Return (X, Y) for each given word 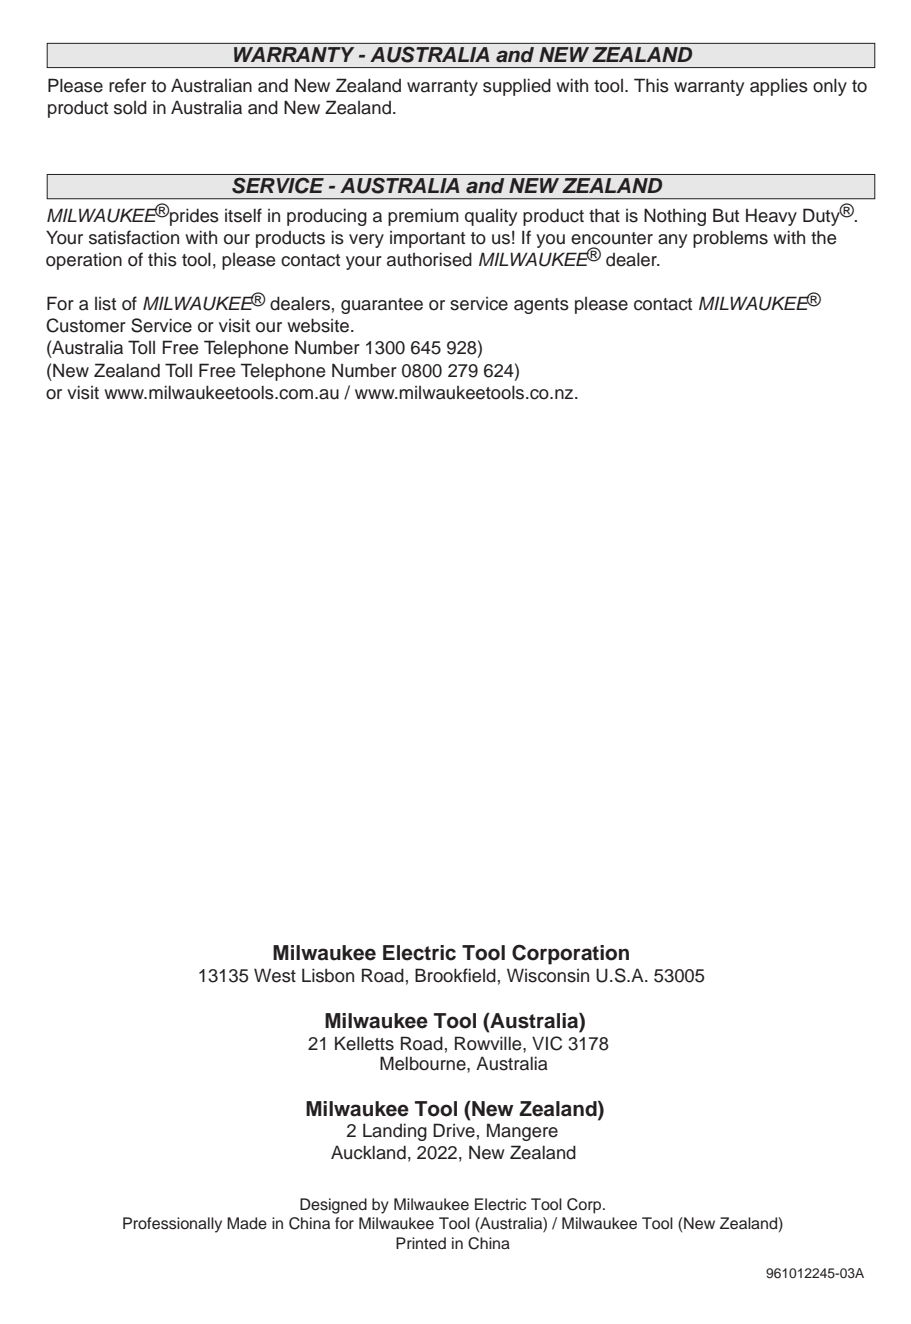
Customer (86, 325)
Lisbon (328, 975)
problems (730, 239)
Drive (454, 1130)
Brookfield (455, 975)
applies (779, 87)
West (275, 975)
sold (130, 107)
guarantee (382, 306)
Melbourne (424, 1063)
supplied (517, 87)
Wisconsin (548, 975)
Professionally (172, 1225)
